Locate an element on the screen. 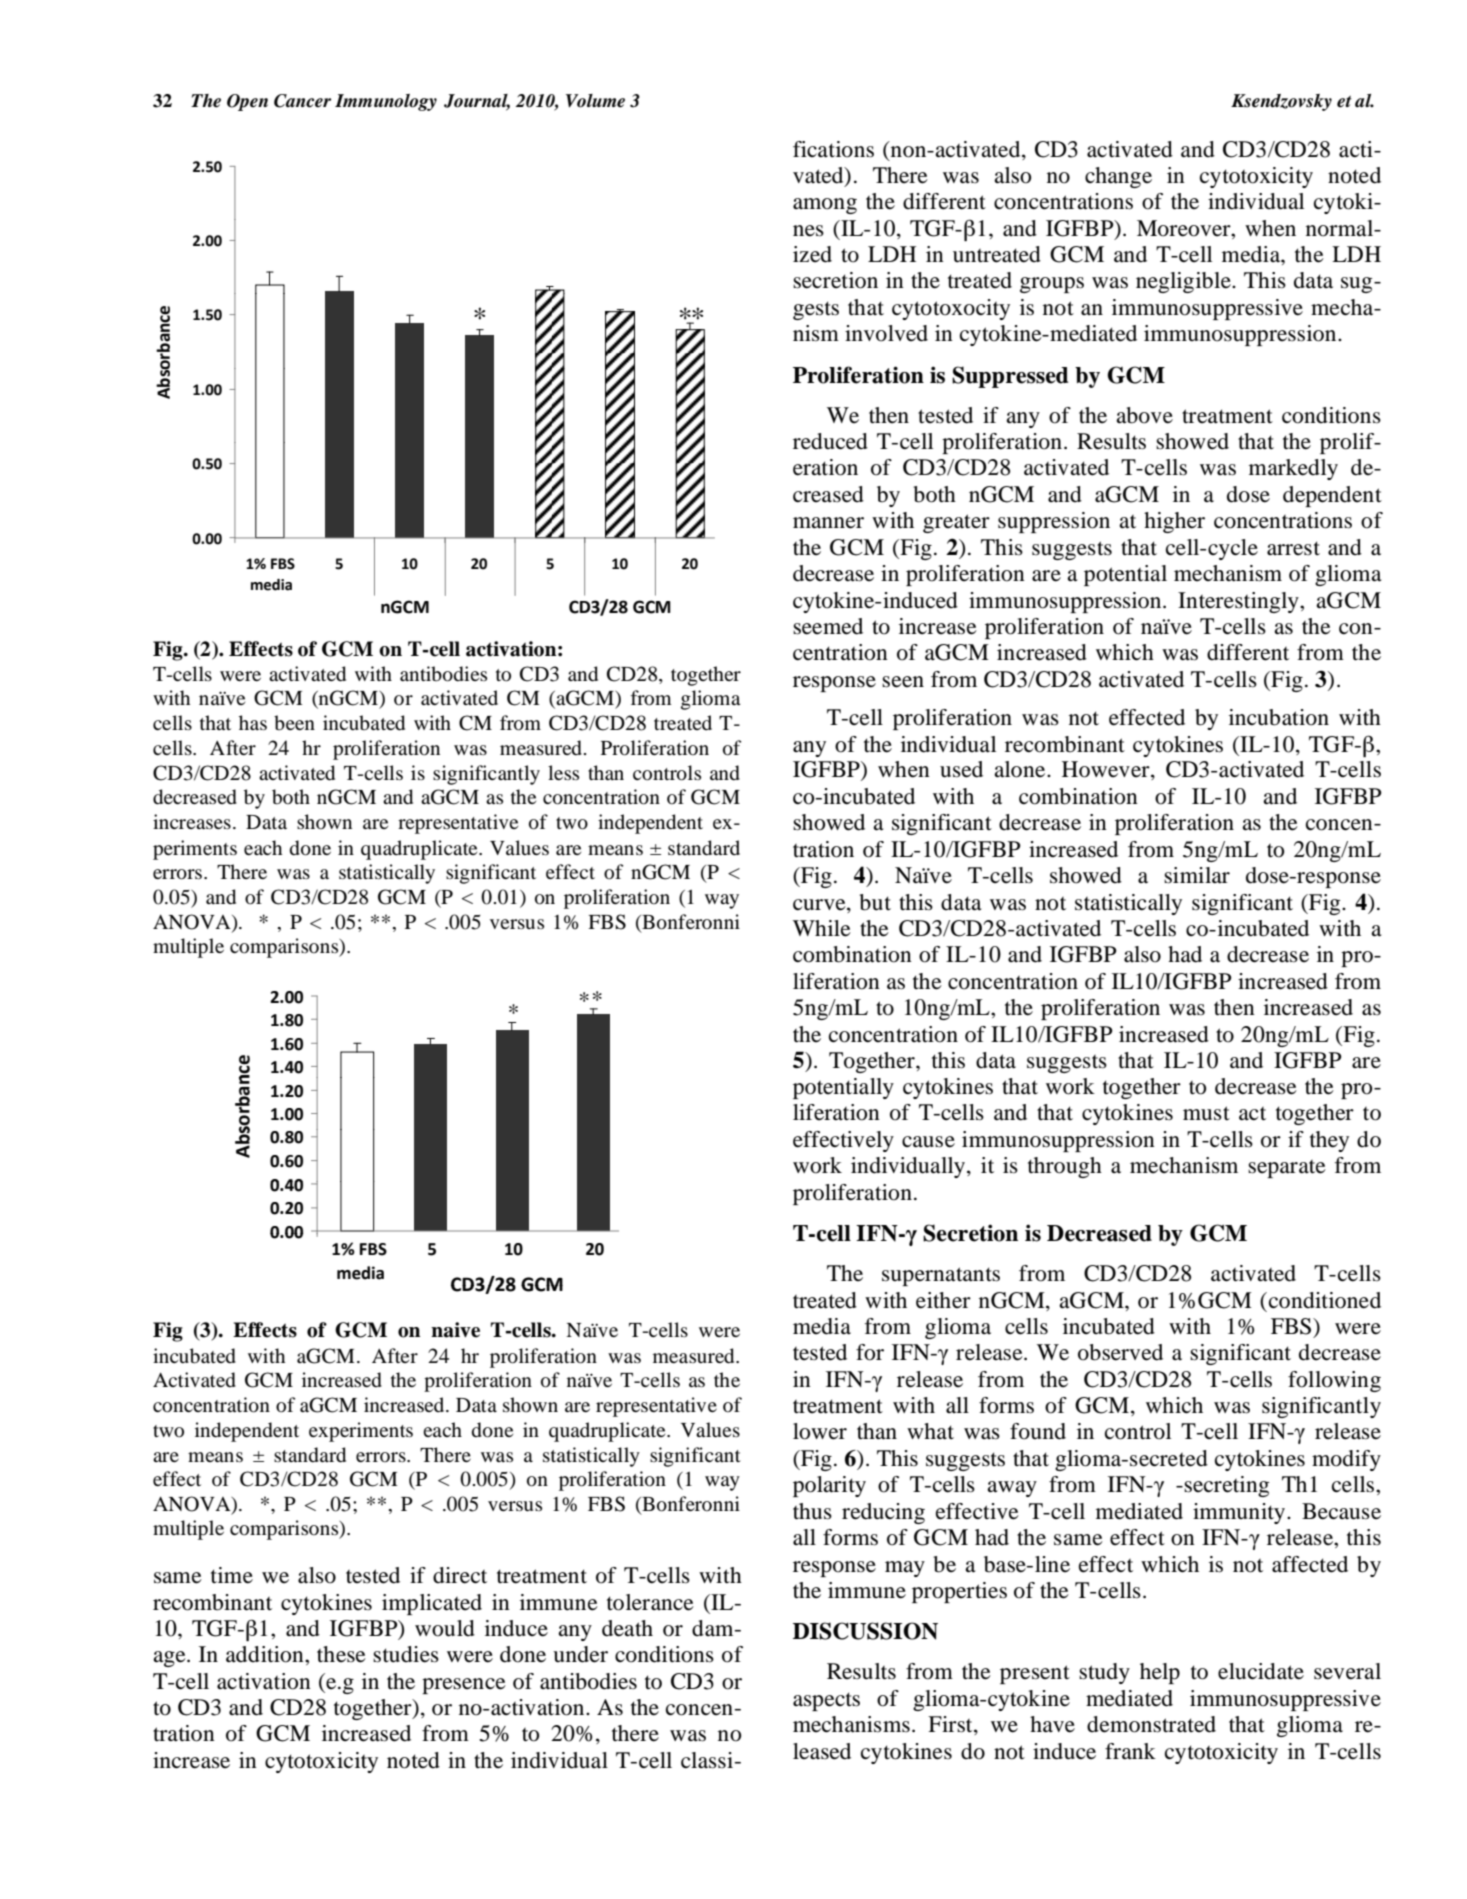 Image resolution: width=1467 pixels, height=1899 pixels. been is located at coordinates (294, 723).
